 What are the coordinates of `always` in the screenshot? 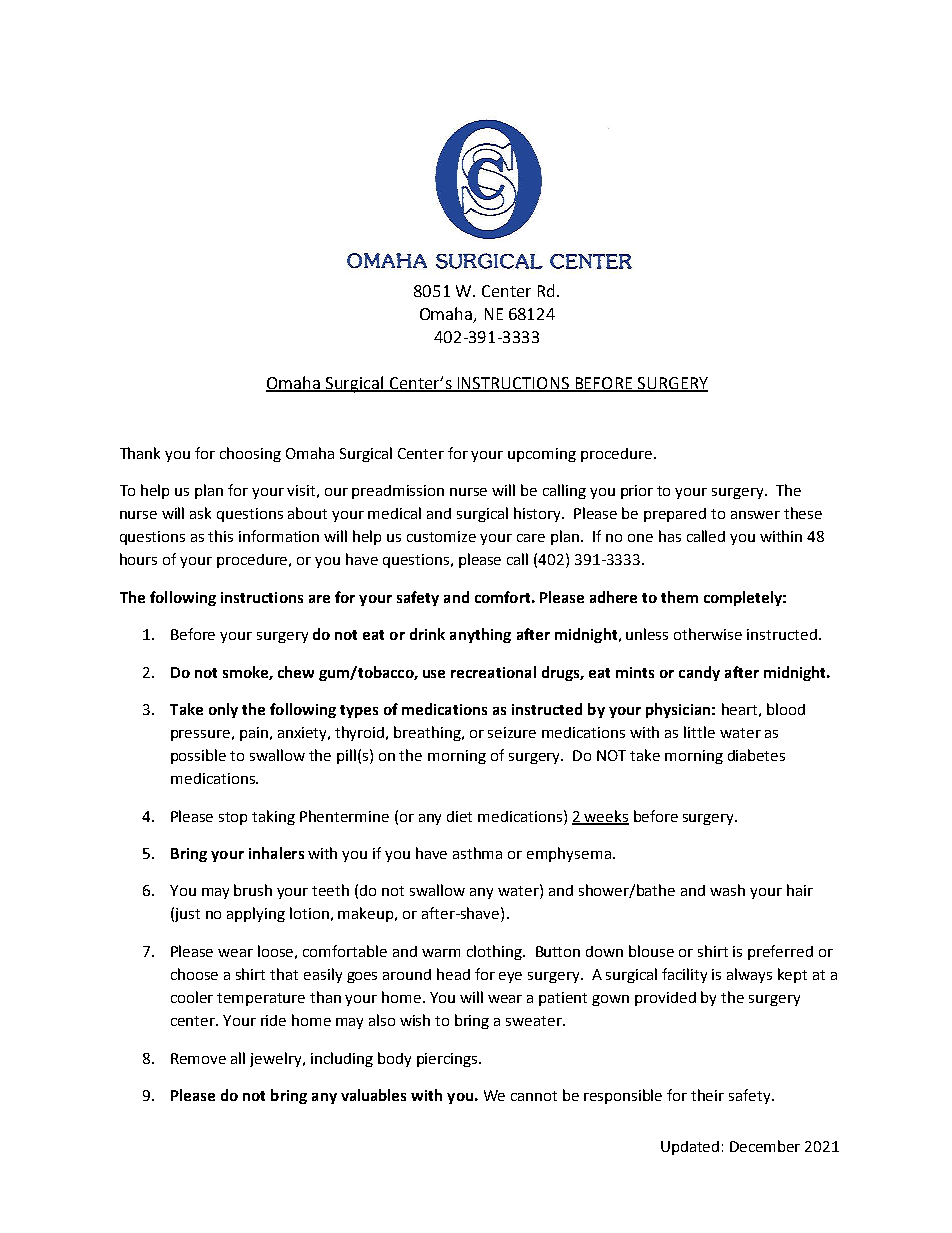 It's located at (749, 975).
